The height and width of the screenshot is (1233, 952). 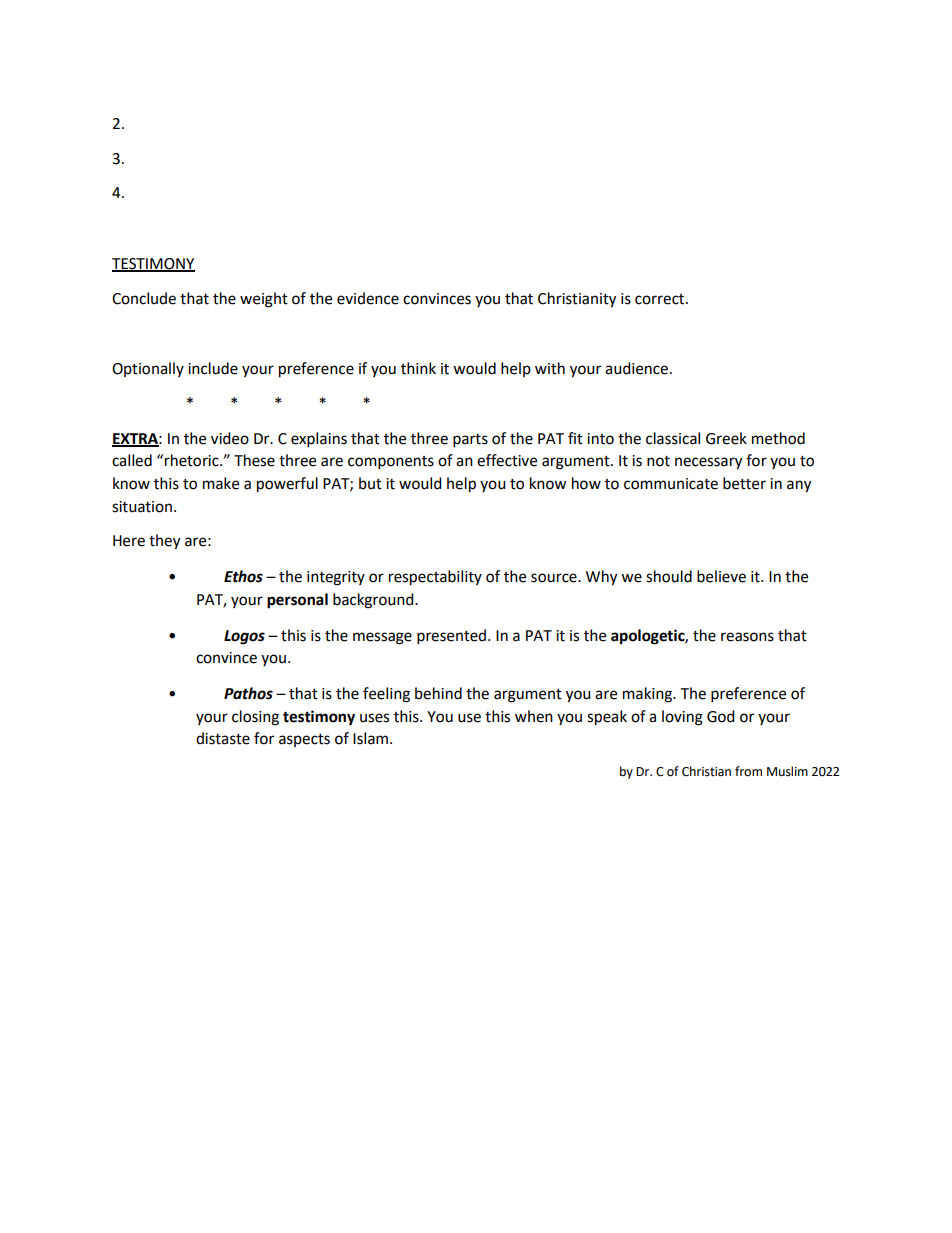 What do you see at coordinates (164, 542) in the screenshot?
I see `they` at bounding box center [164, 542].
